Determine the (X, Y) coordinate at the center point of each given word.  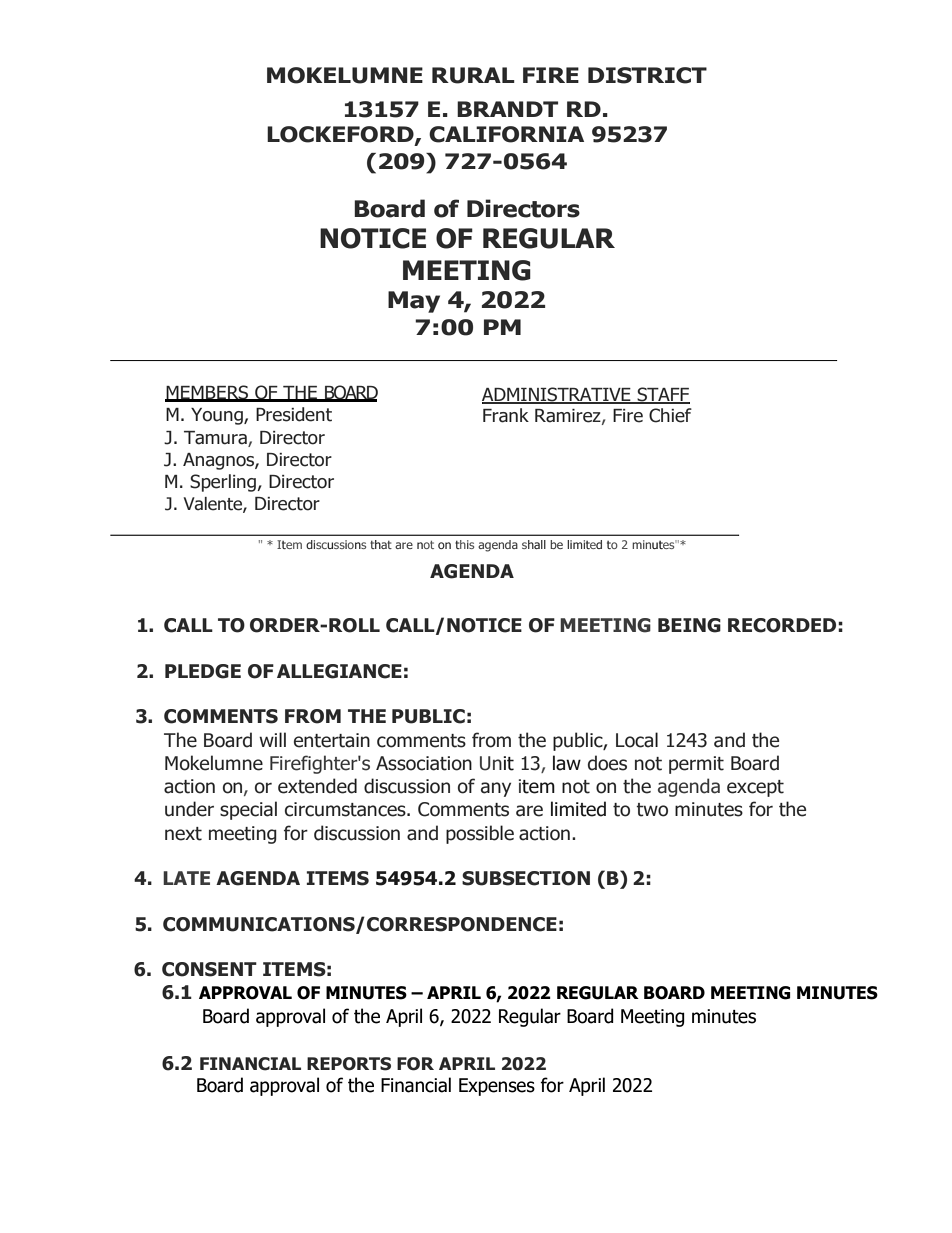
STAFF (662, 395)
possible (480, 834)
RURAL (473, 75)
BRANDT (507, 109)
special (248, 810)
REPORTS (349, 1064)
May (414, 302)
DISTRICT (647, 75)
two (652, 810)
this (464, 544)
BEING (689, 625)
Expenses (497, 1087)
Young (218, 416)
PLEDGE (203, 671)
